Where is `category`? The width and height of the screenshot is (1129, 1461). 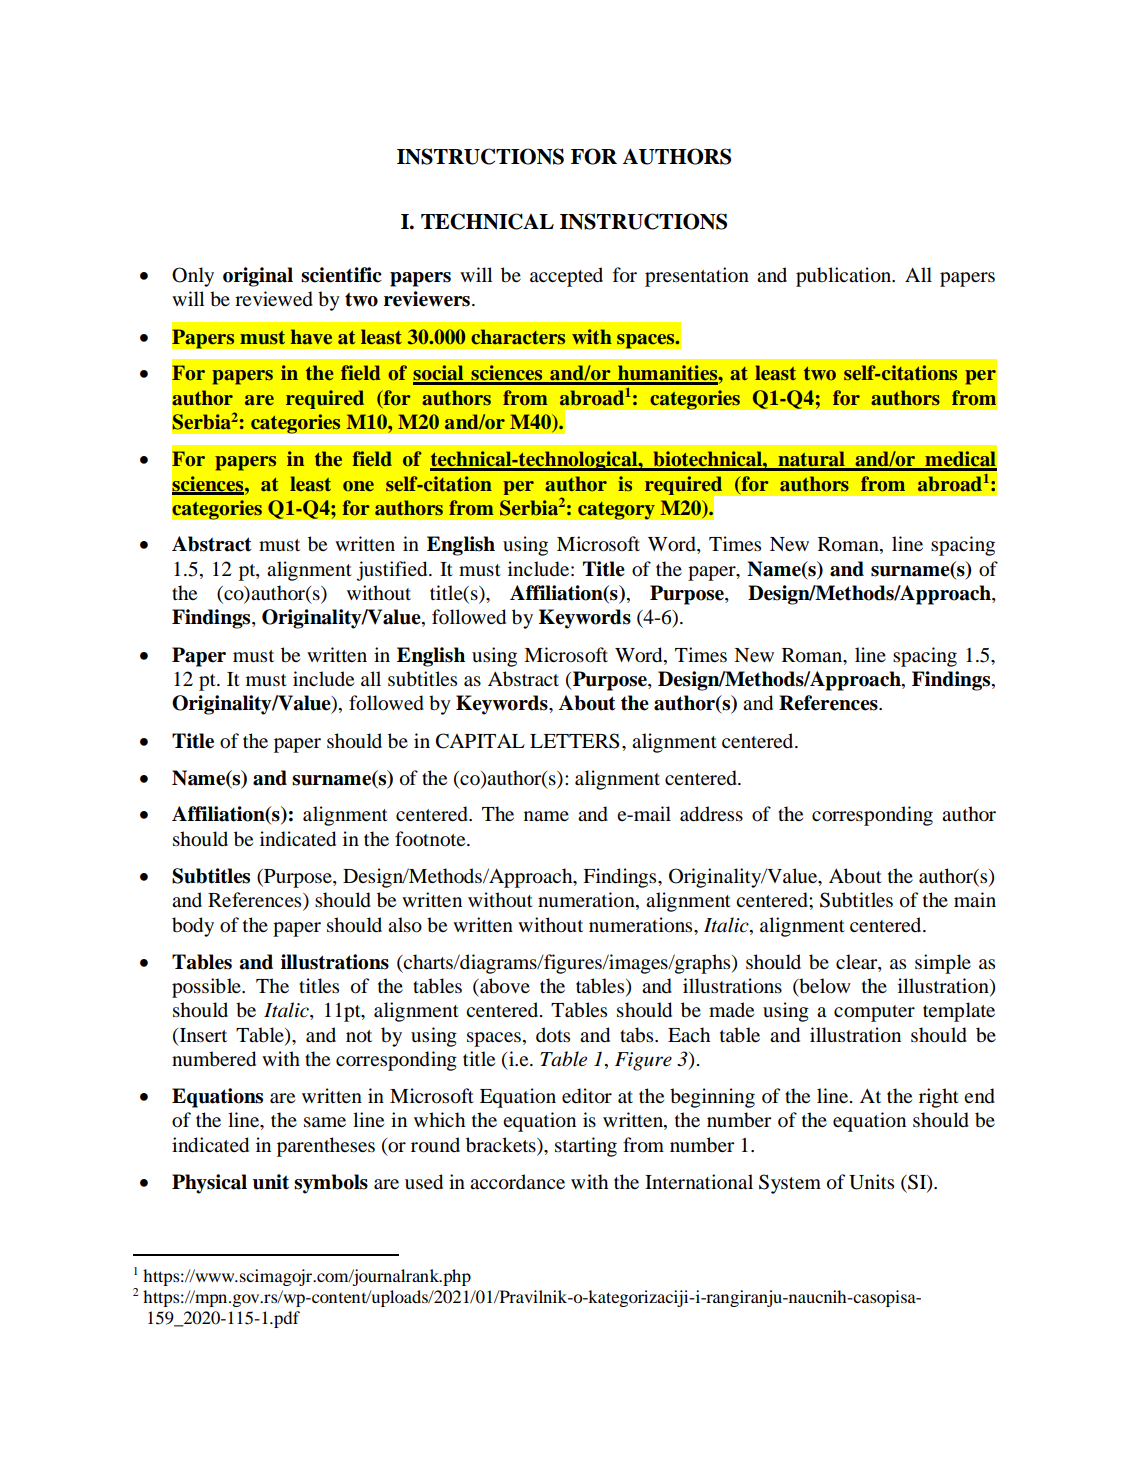 category is located at coordinates (616, 510).
